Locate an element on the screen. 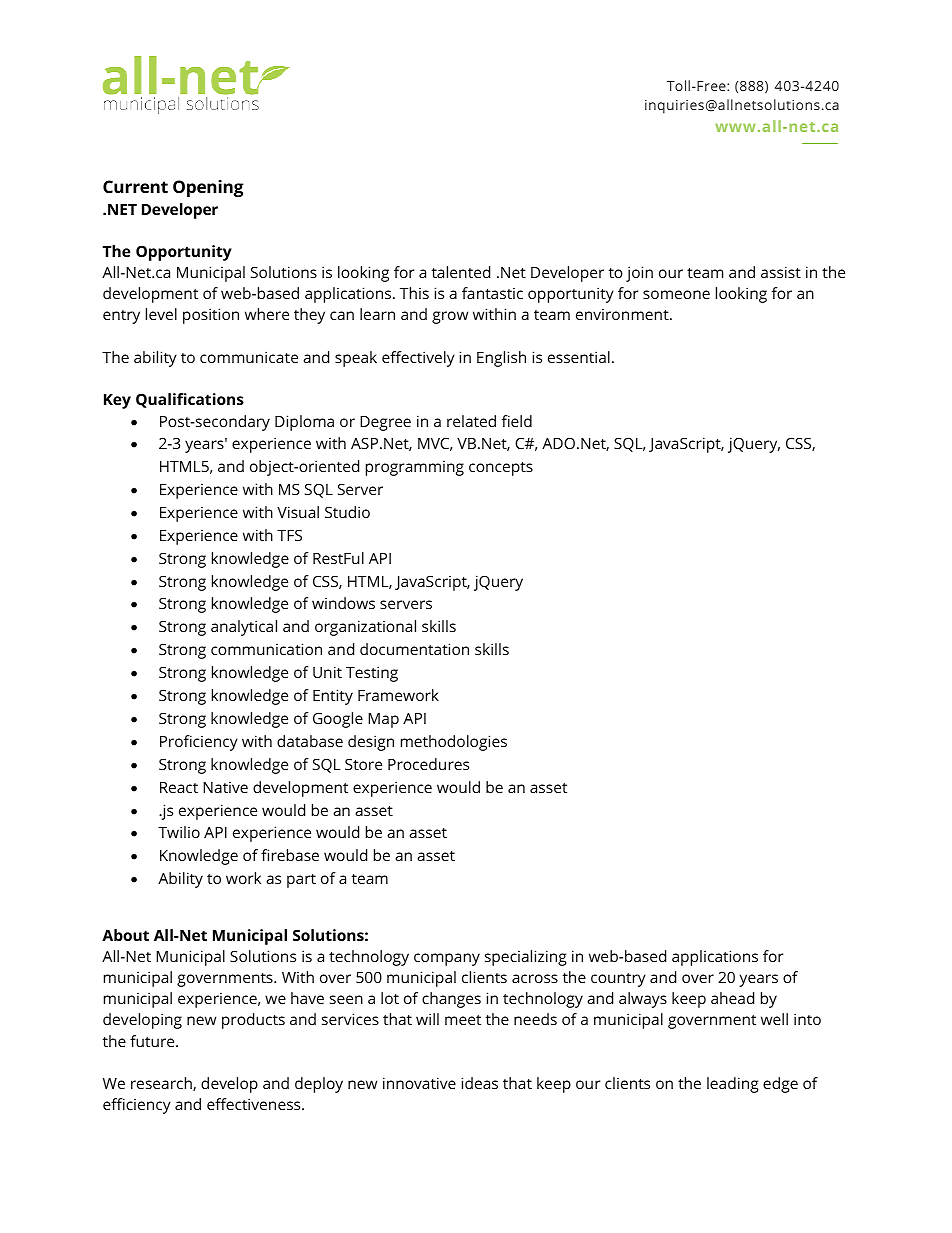 This screenshot has height=1233, width=952. talented is located at coordinates (461, 272).
